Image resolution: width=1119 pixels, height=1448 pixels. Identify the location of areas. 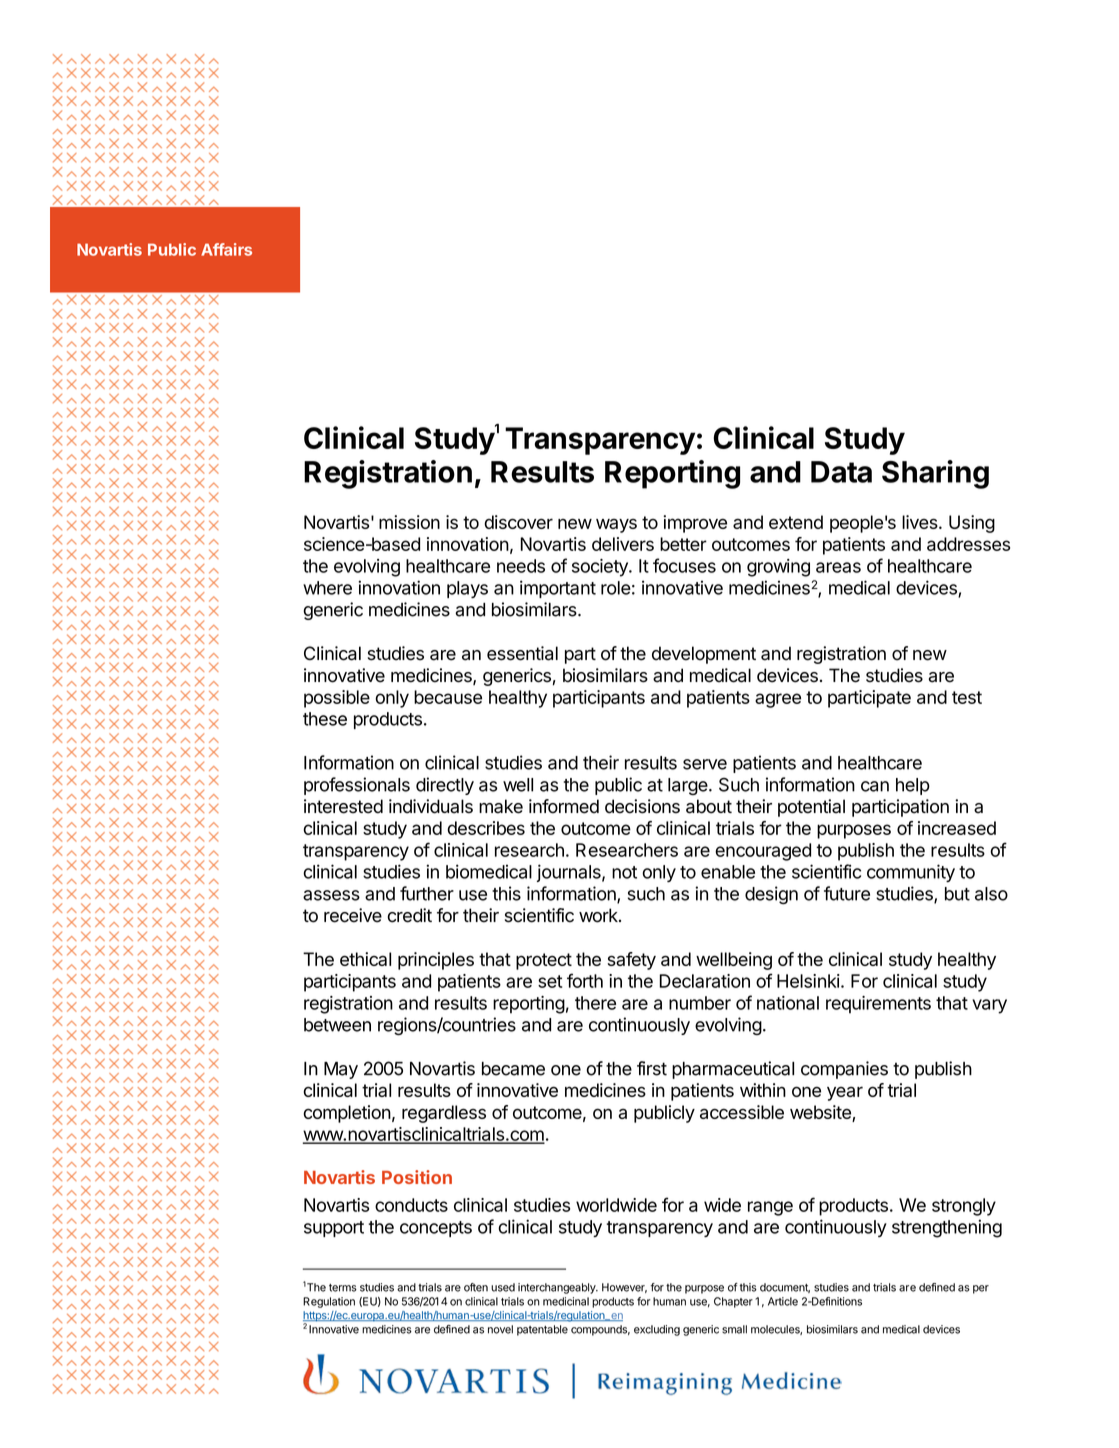
(838, 567).
